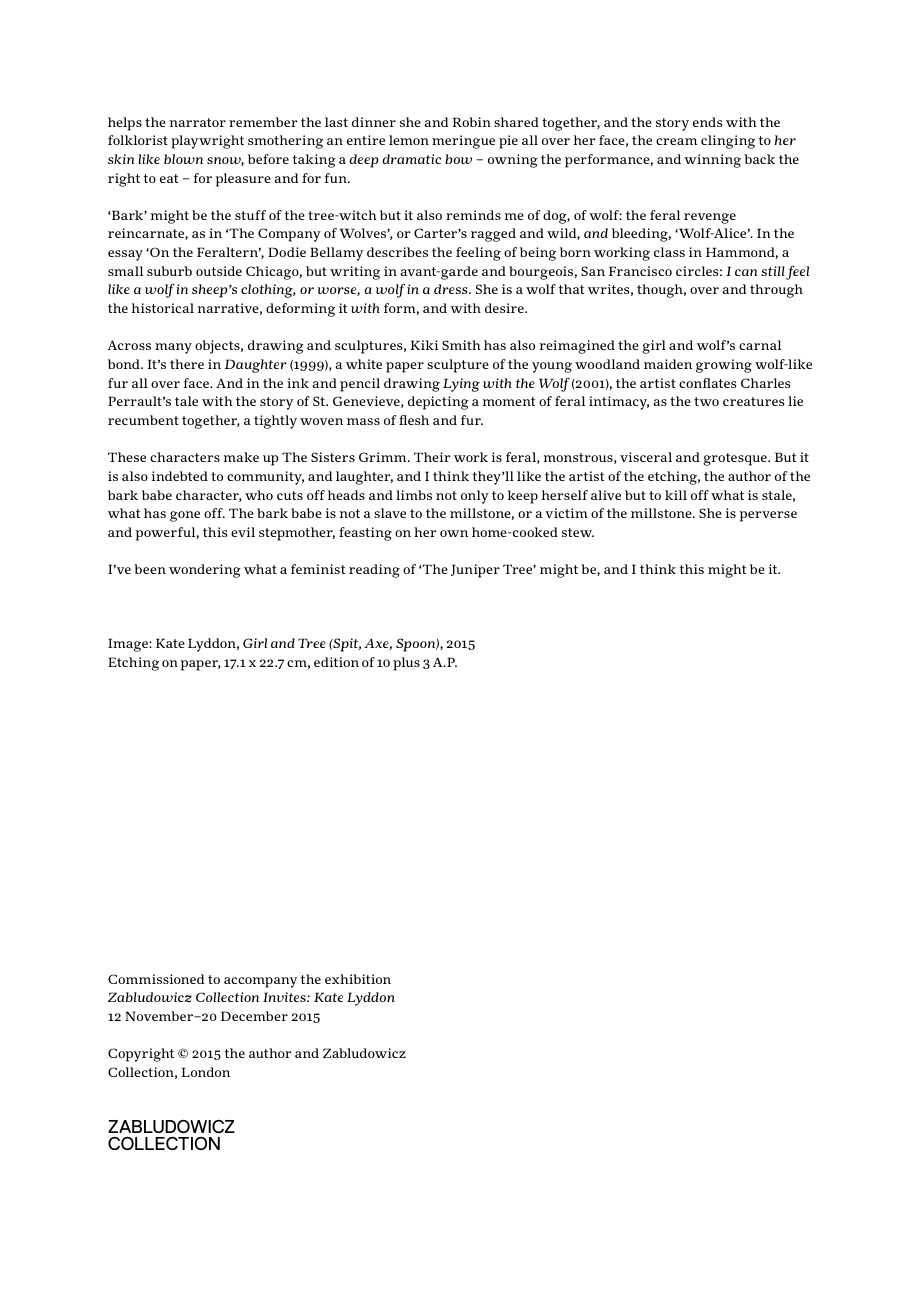 The height and width of the page is (1308, 924). Describe the element at coordinates (205, 1072) in the page. I see `London` at that location.
